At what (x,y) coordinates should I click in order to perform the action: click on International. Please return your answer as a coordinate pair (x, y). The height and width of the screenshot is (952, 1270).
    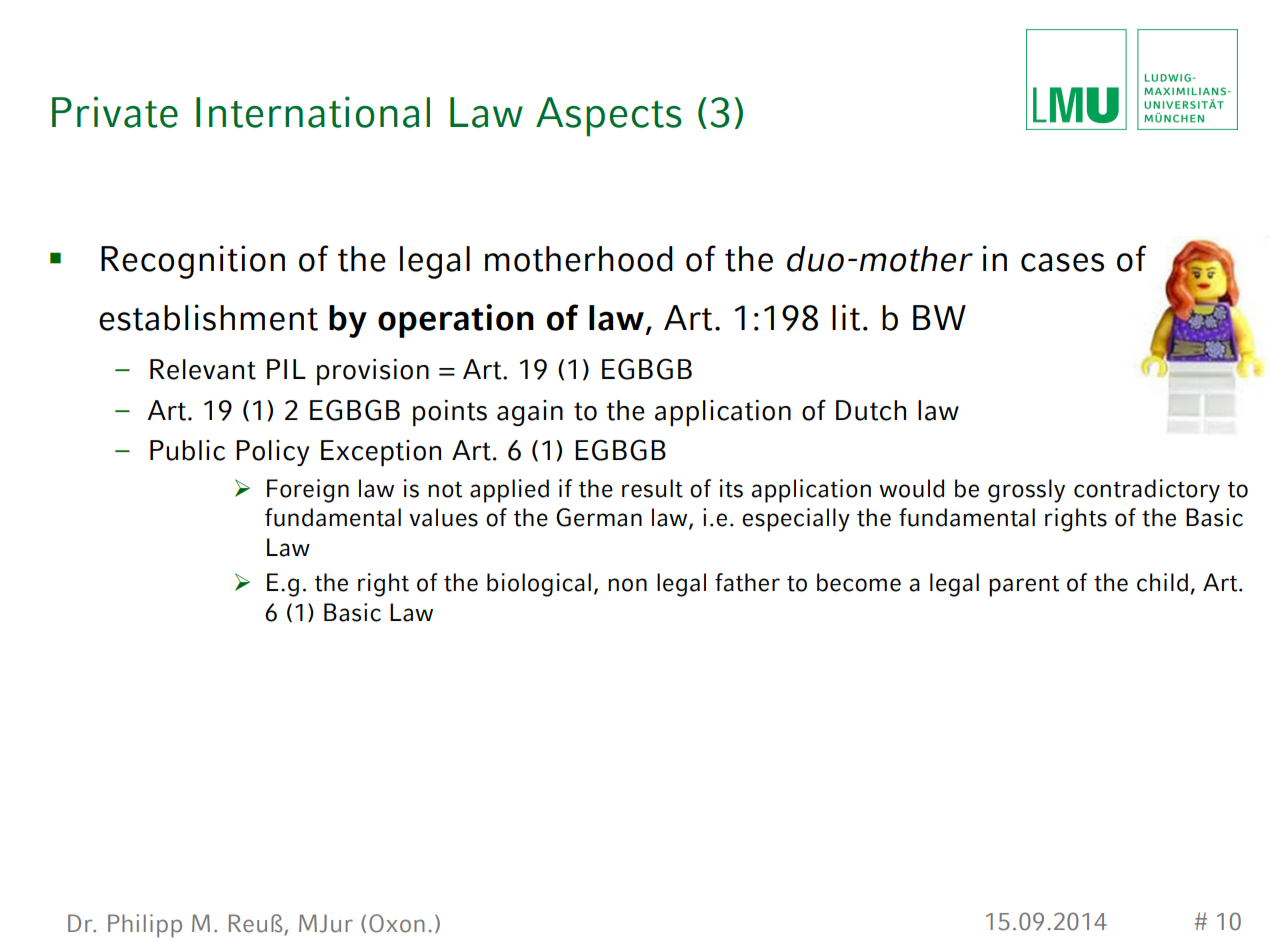
    Looking at the image, I should click on (313, 112).
